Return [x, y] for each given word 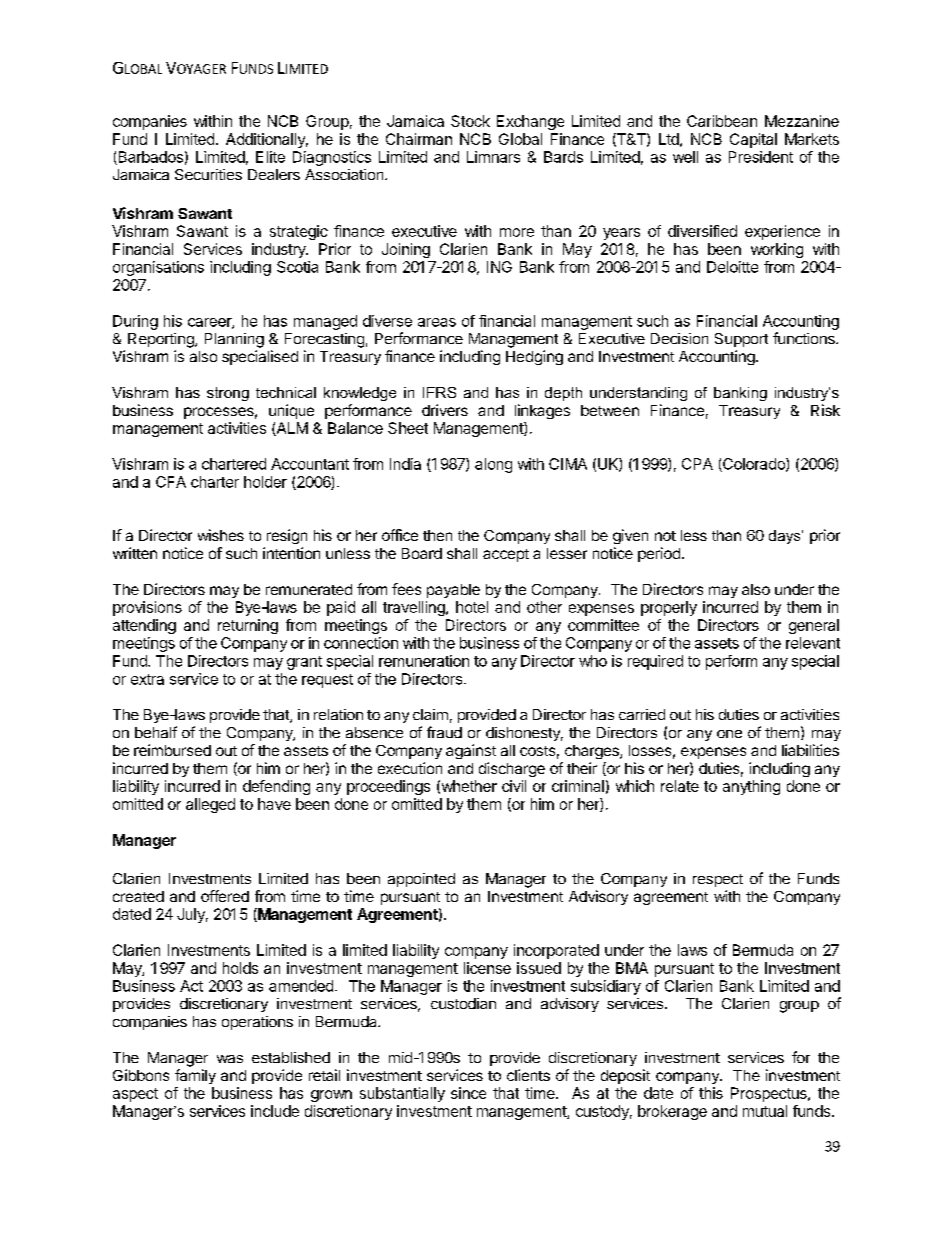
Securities [208, 174]
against [471, 751]
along [493, 465]
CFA [171, 482]
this [711, 1093]
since [468, 1093]
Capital [753, 140]
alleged [210, 805]
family [195, 1076]
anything [751, 787]
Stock [470, 121]
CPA [697, 464]
